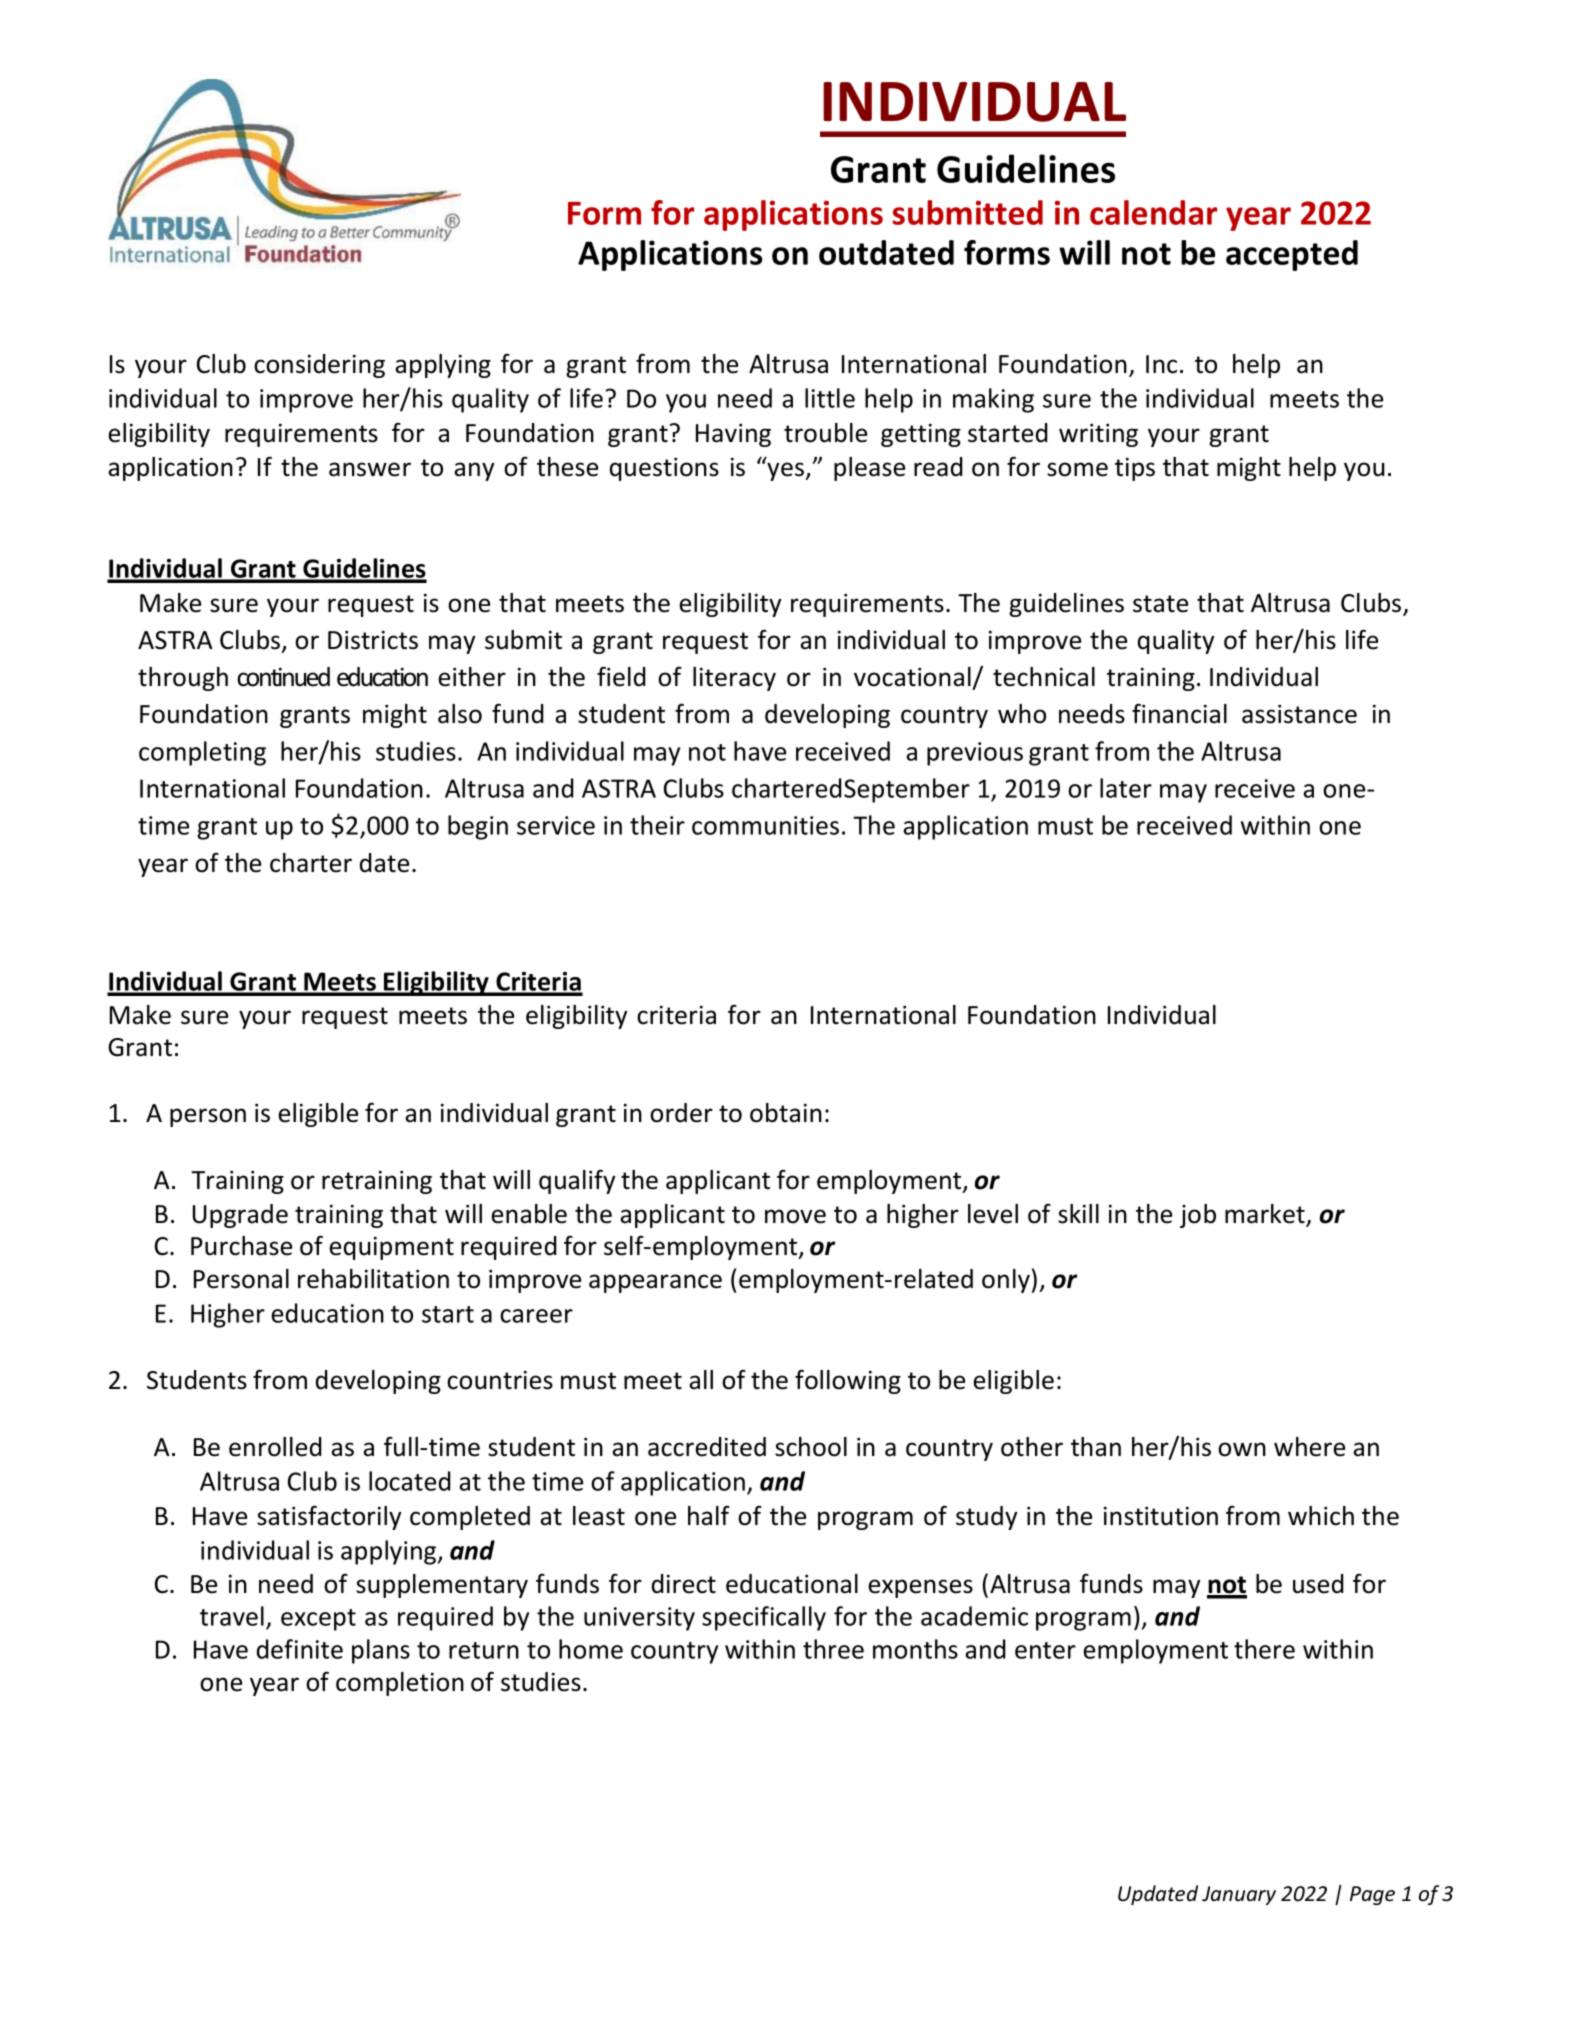  I want to click on little, so click(830, 398).
